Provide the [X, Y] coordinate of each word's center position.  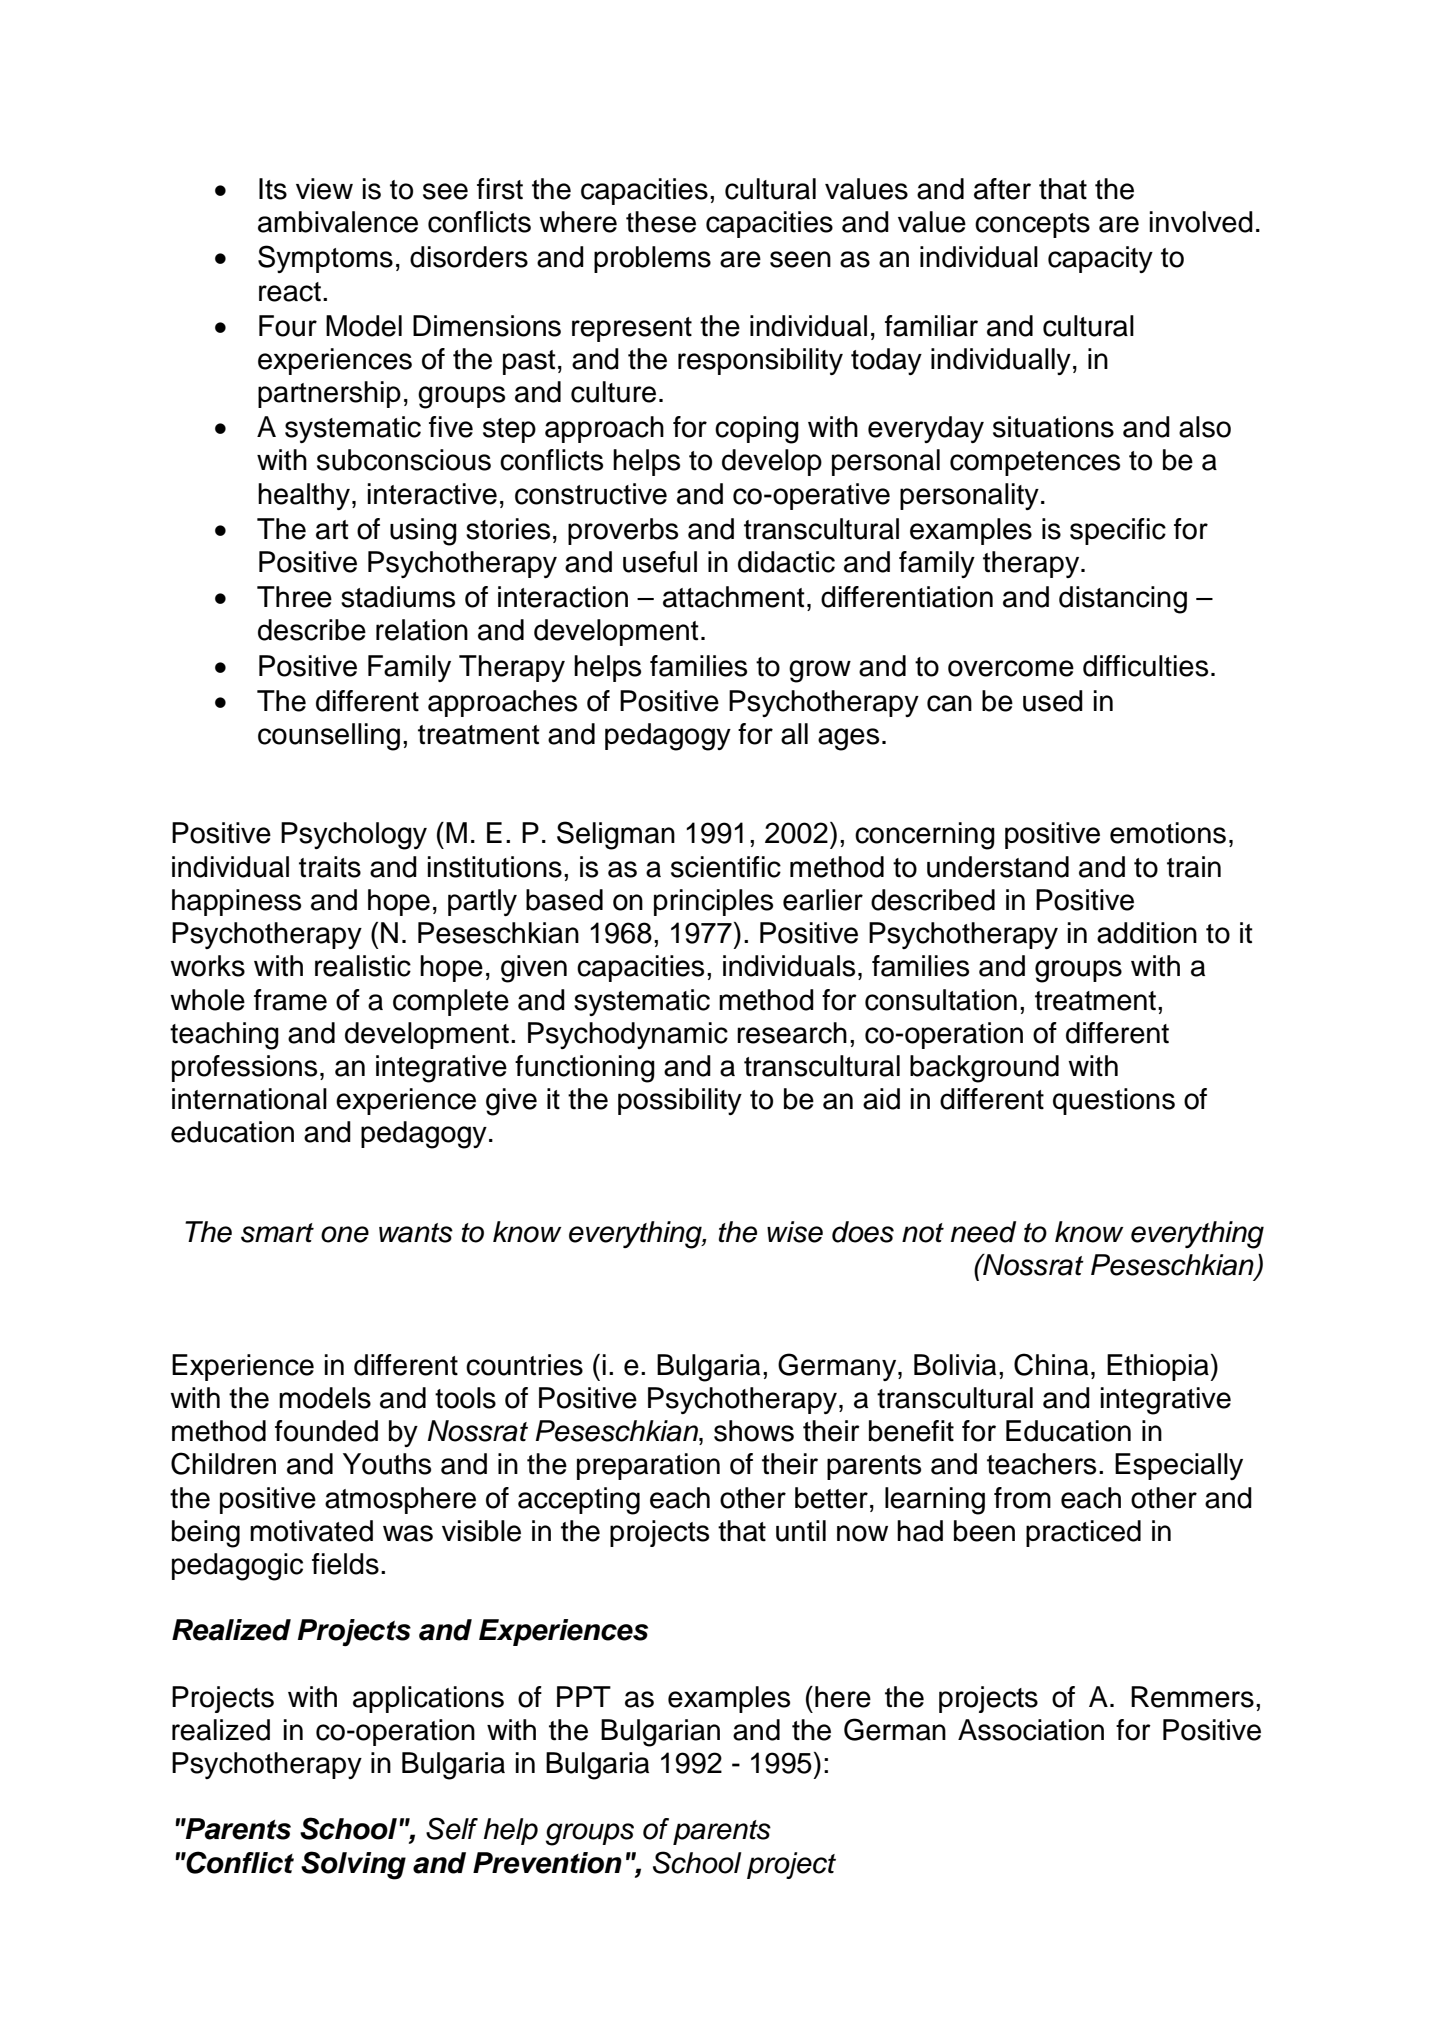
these [661, 222]
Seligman [616, 835]
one [345, 1234]
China [1051, 1364]
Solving [353, 1865]
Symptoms [325, 259]
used [1053, 701]
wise [795, 1232]
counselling [329, 737]
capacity [1100, 259]
